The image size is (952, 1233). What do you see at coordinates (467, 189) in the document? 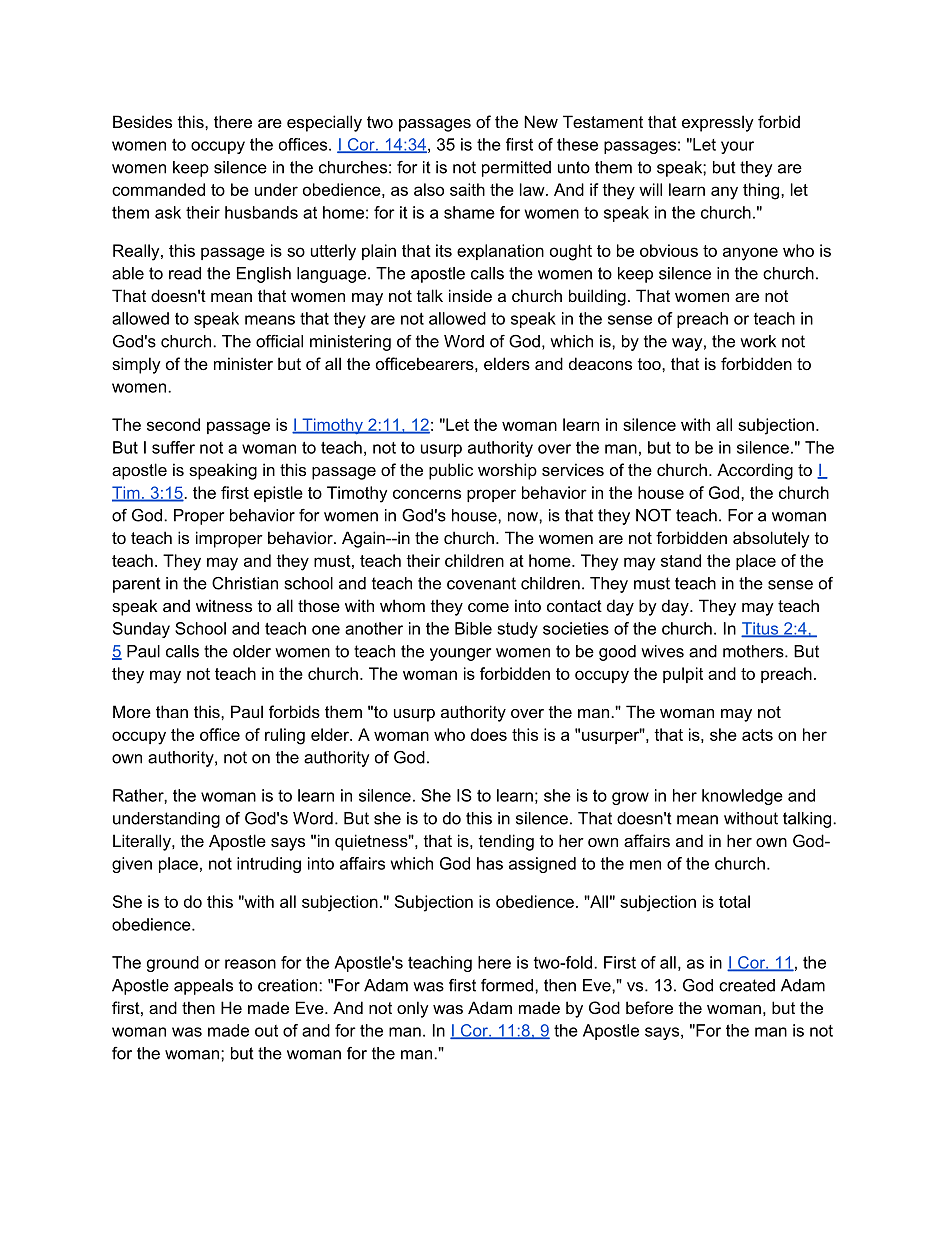
I see `saith` at bounding box center [467, 189].
